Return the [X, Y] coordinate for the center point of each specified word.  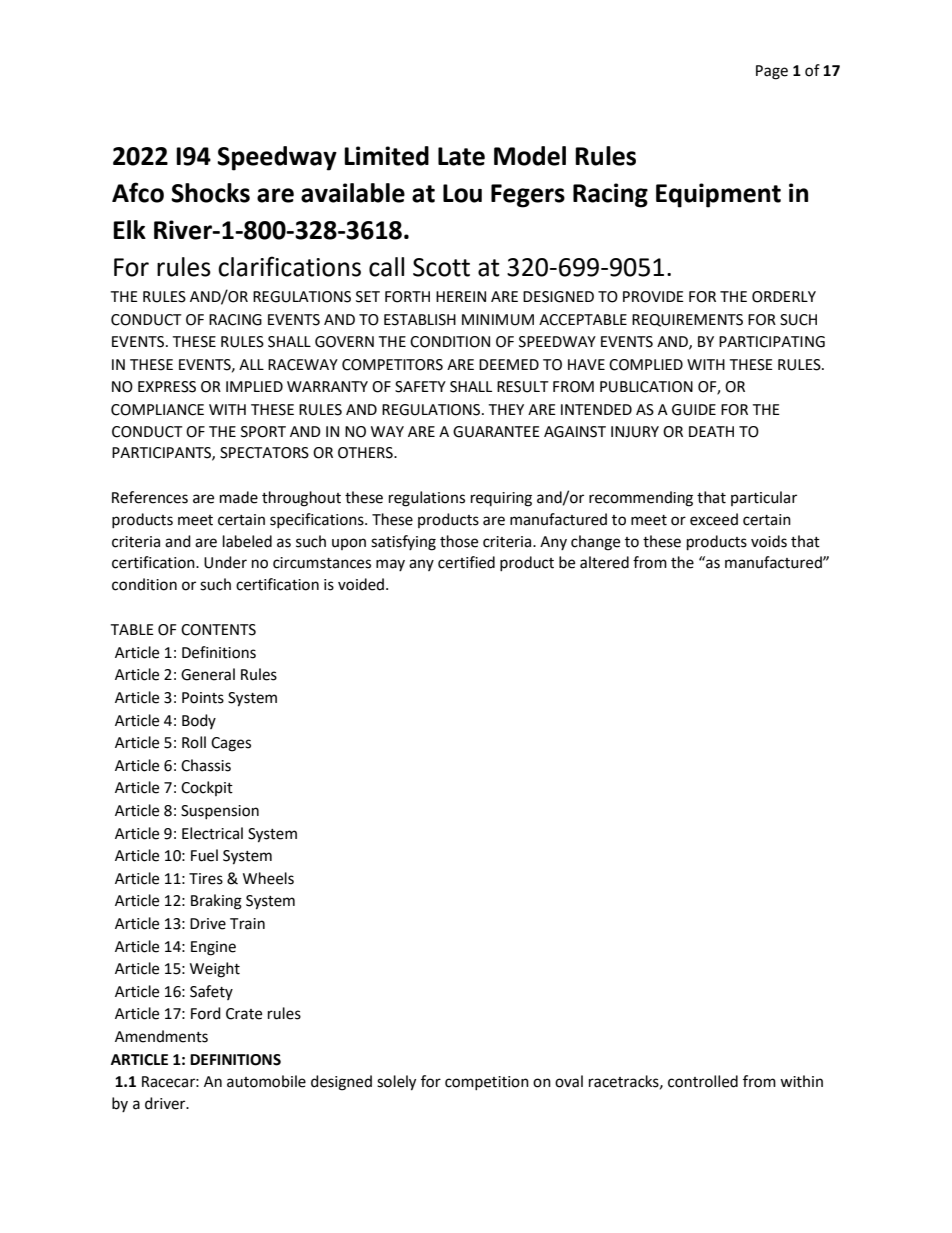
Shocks [210, 193]
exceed [714, 519]
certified [466, 562]
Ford [206, 1013]
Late [461, 156]
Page [772, 72]
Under [225, 562]
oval [569, 1081]
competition [487, 1083]
